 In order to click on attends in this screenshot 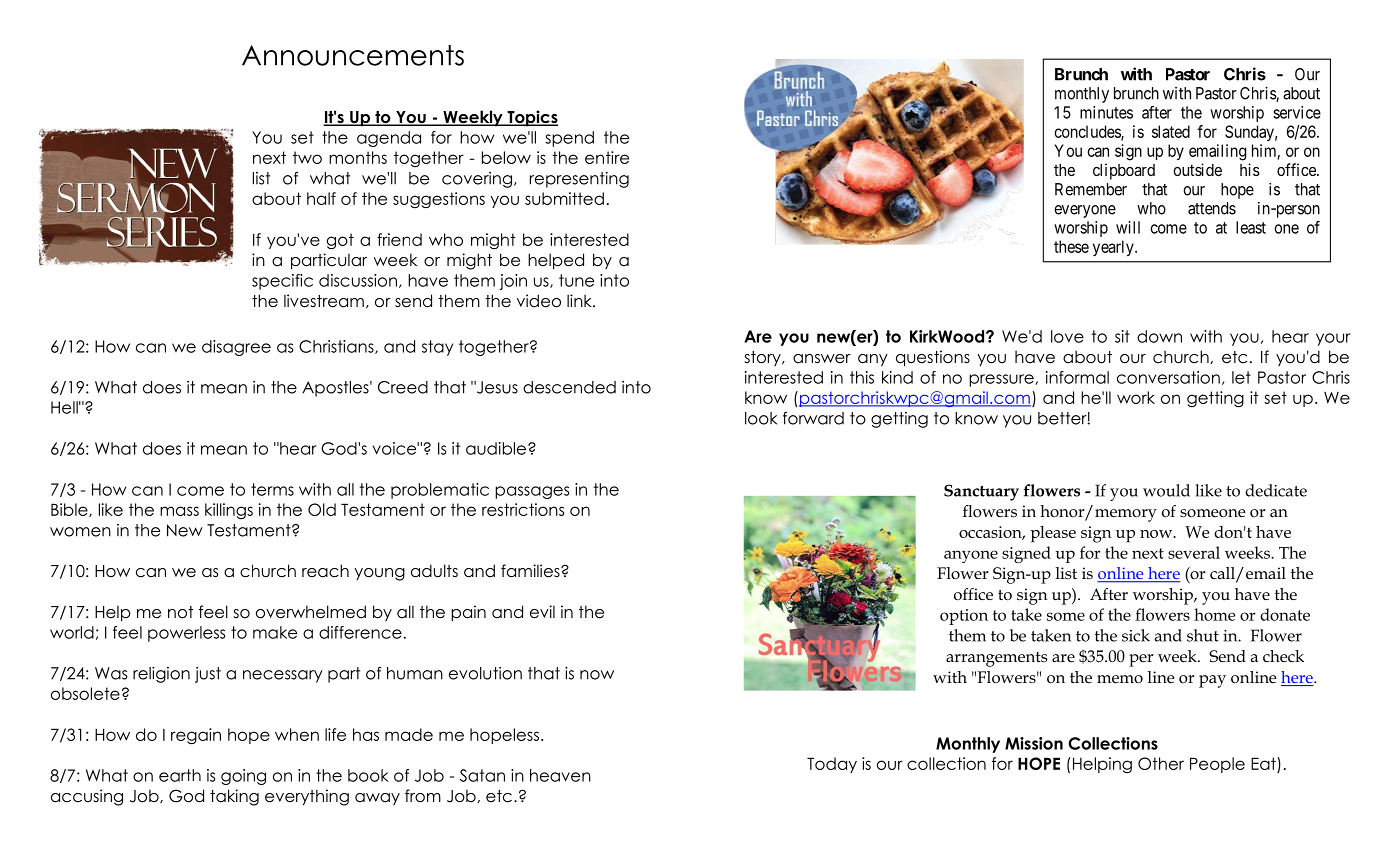, I will do `click(1212, 208)`.
